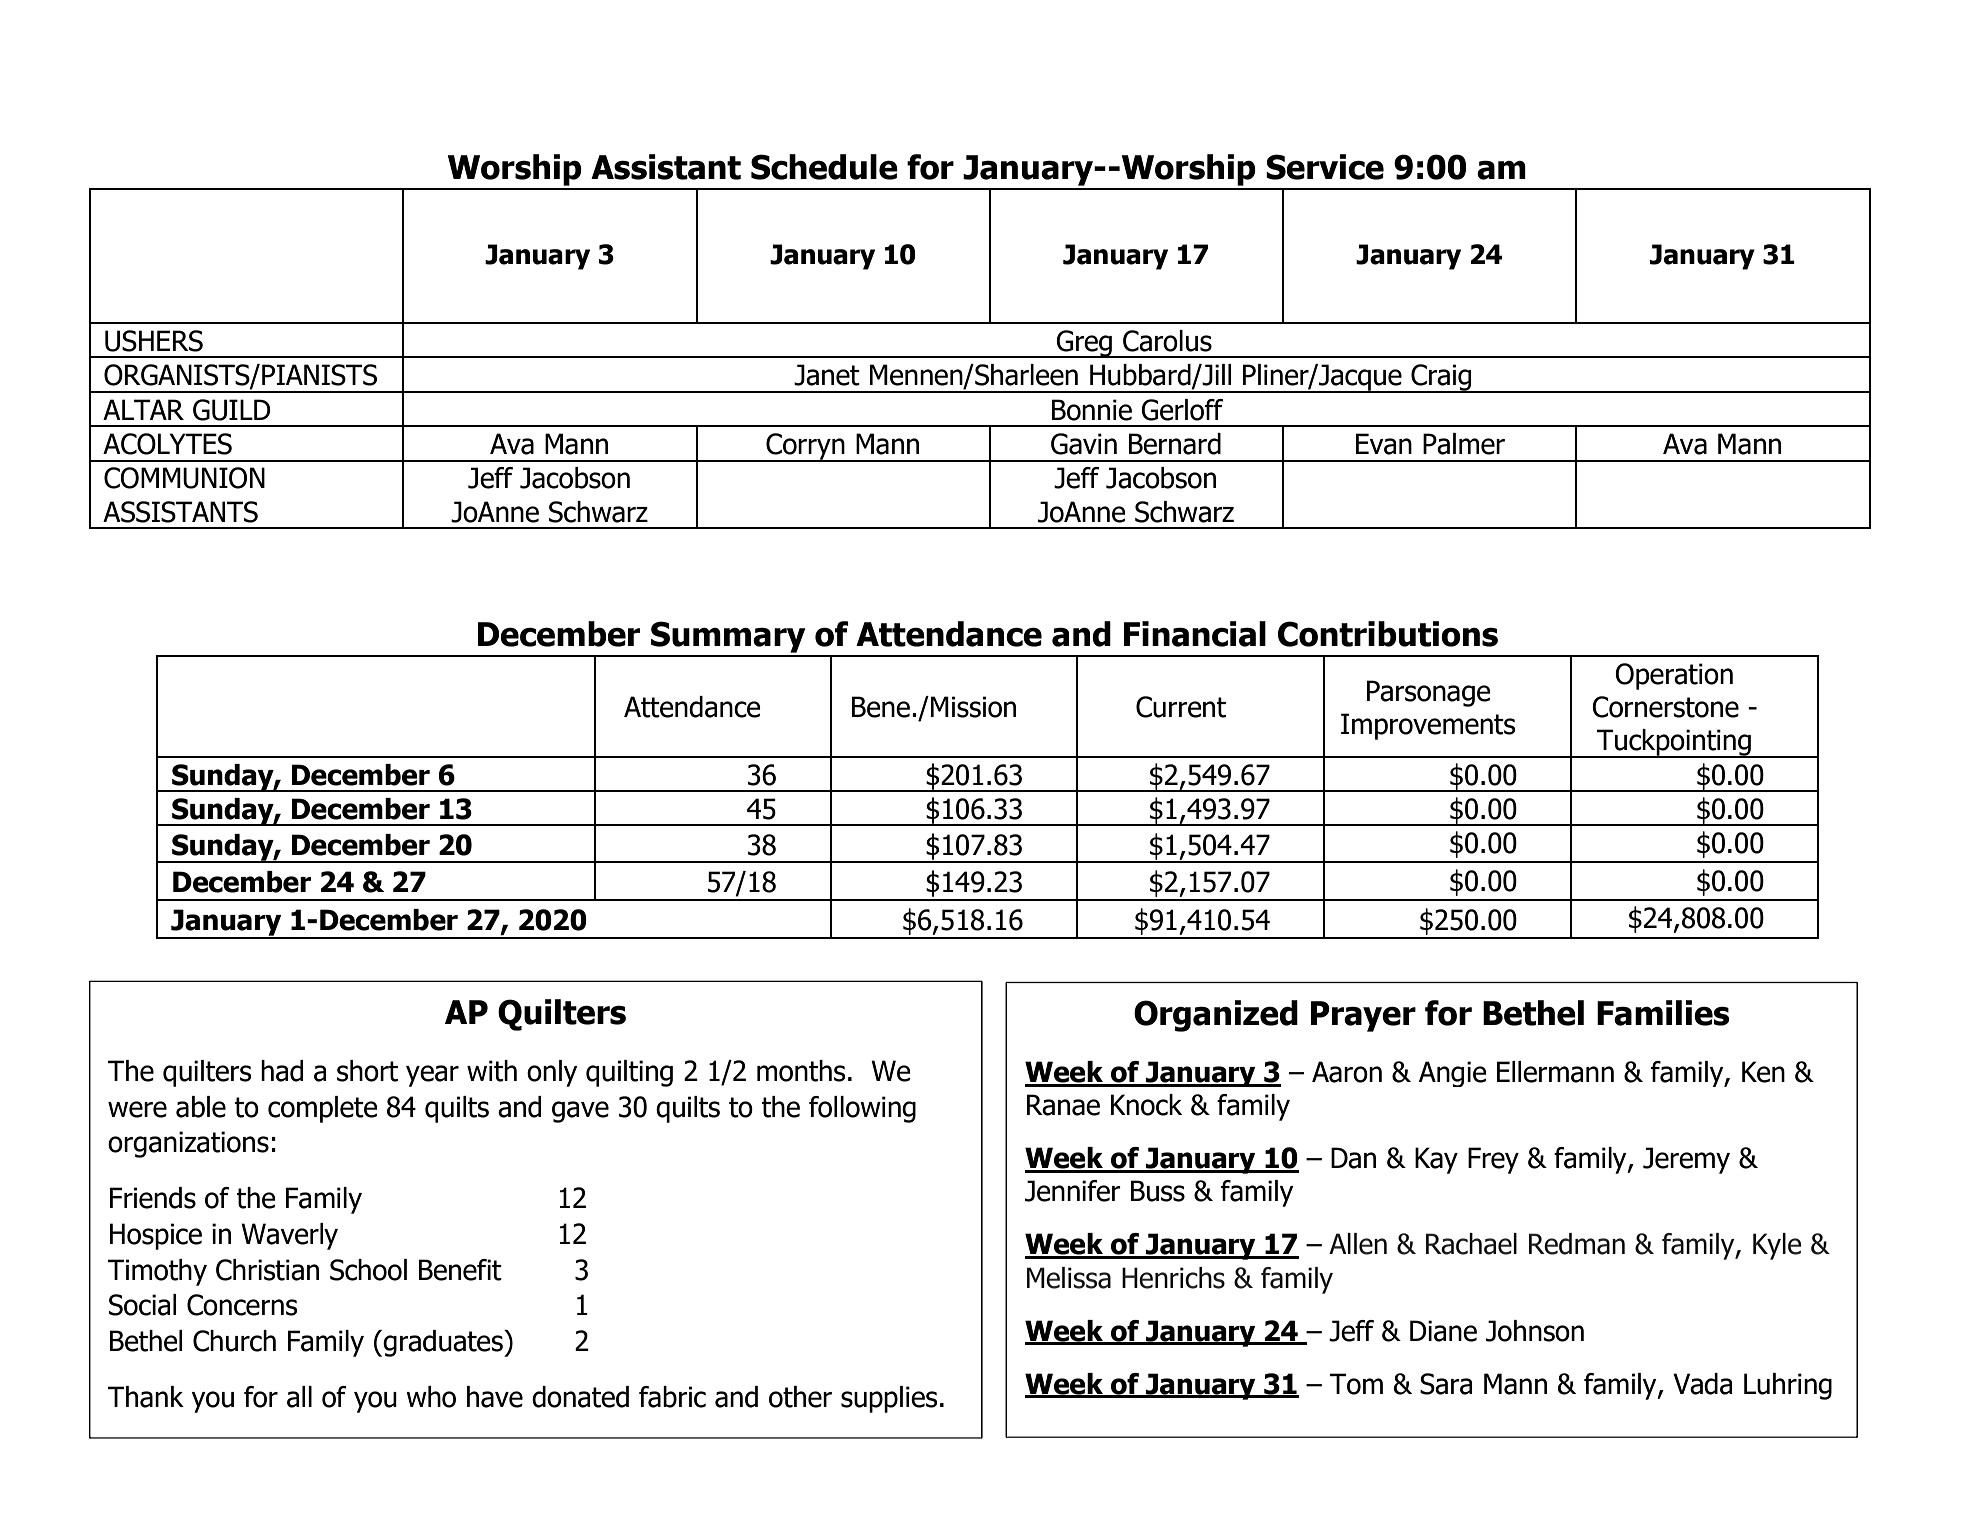 Image resolution: width=1975 pixels, height=1527 pixels. I want to click on Schedule, so click(824, 167).
